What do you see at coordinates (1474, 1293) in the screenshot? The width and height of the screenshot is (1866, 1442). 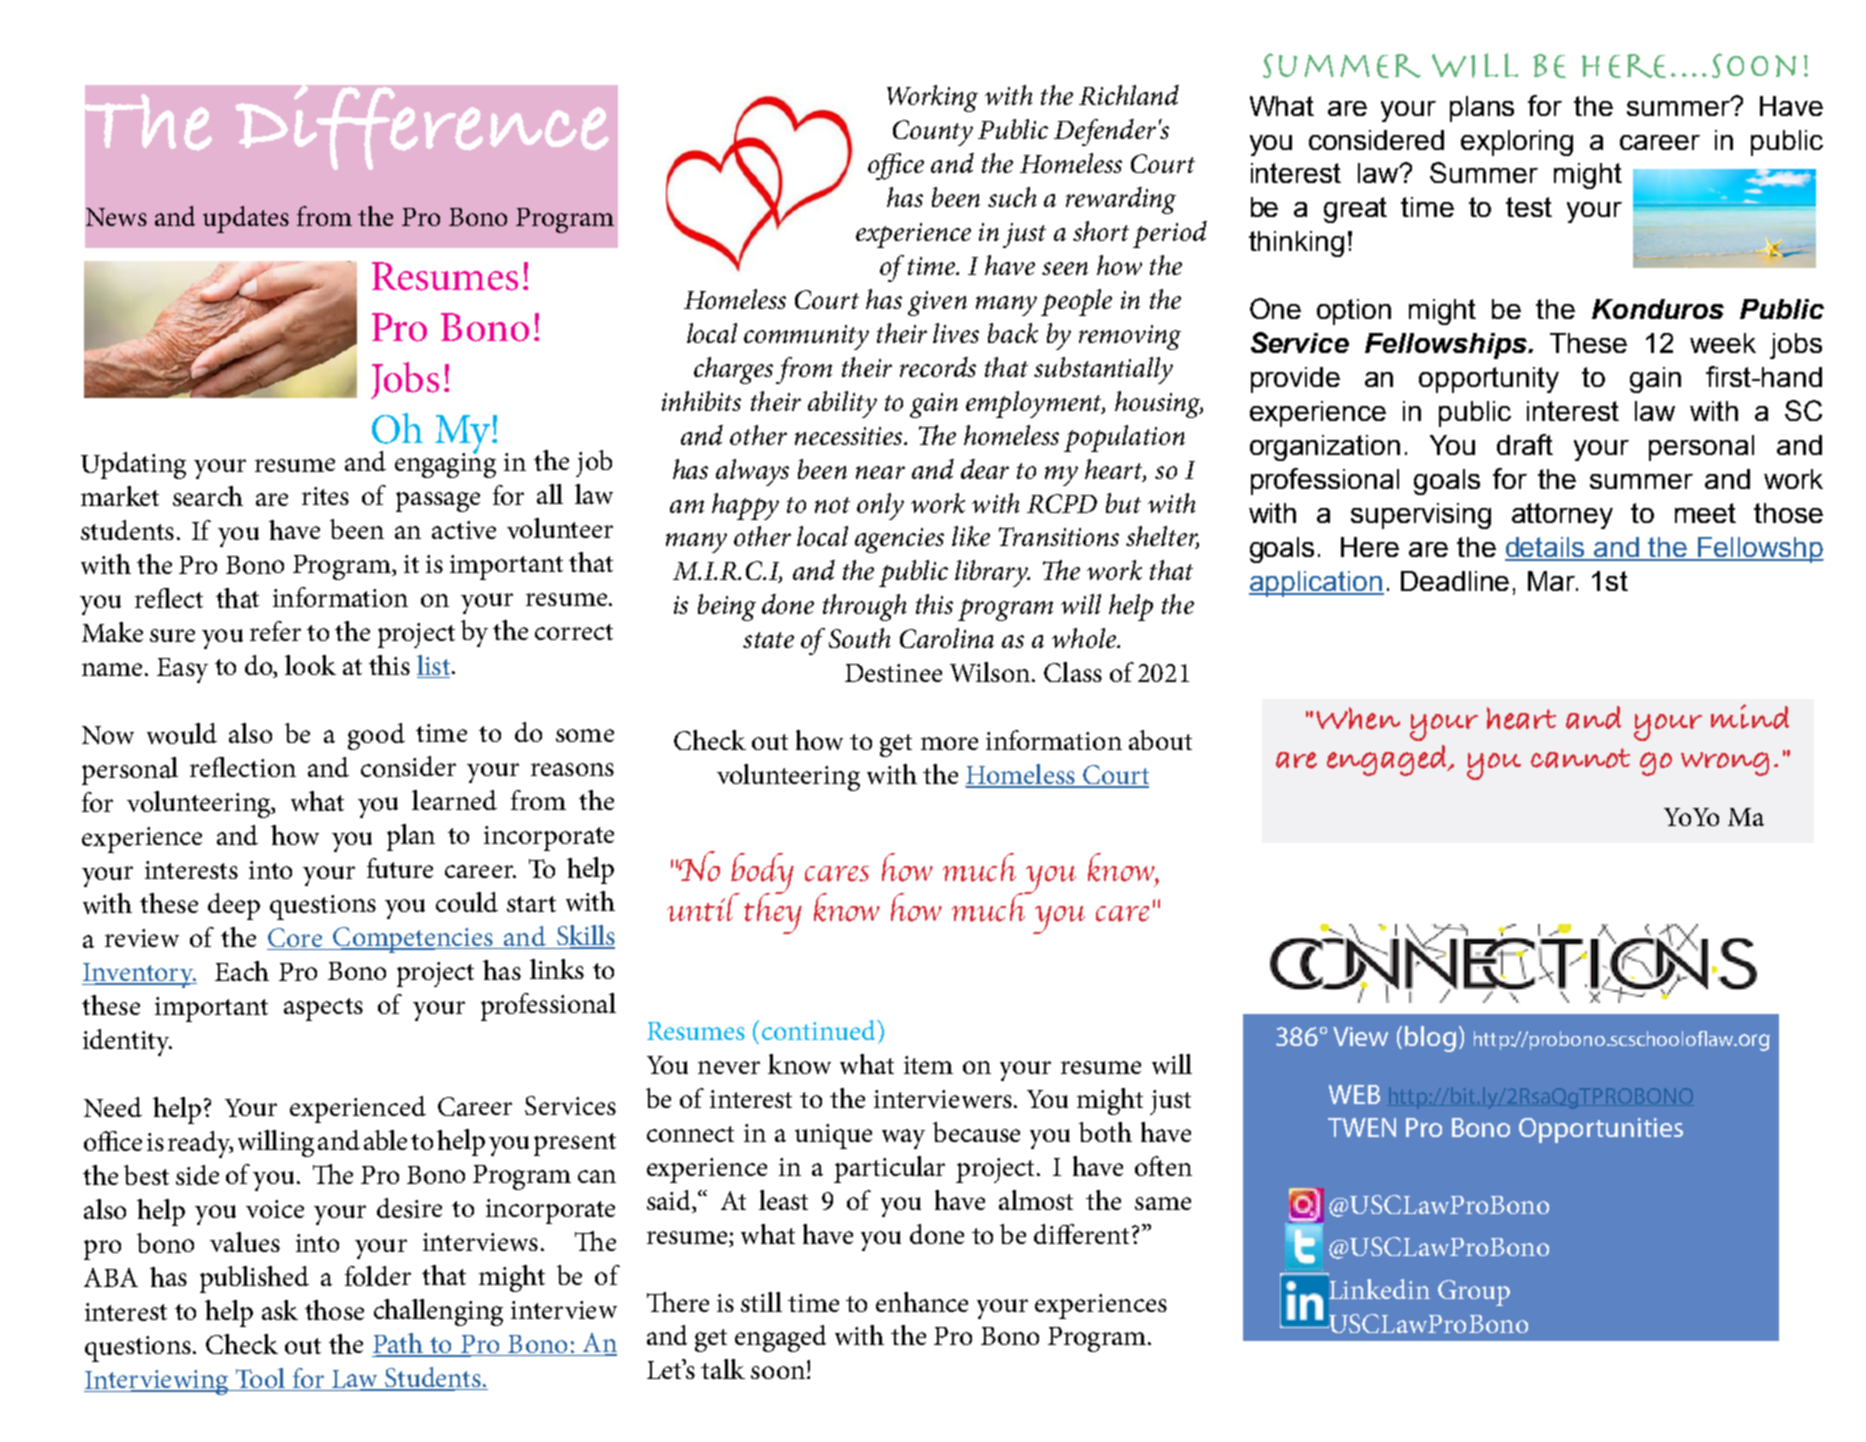 I see `Group` at bounding box center [1474, 1293].
